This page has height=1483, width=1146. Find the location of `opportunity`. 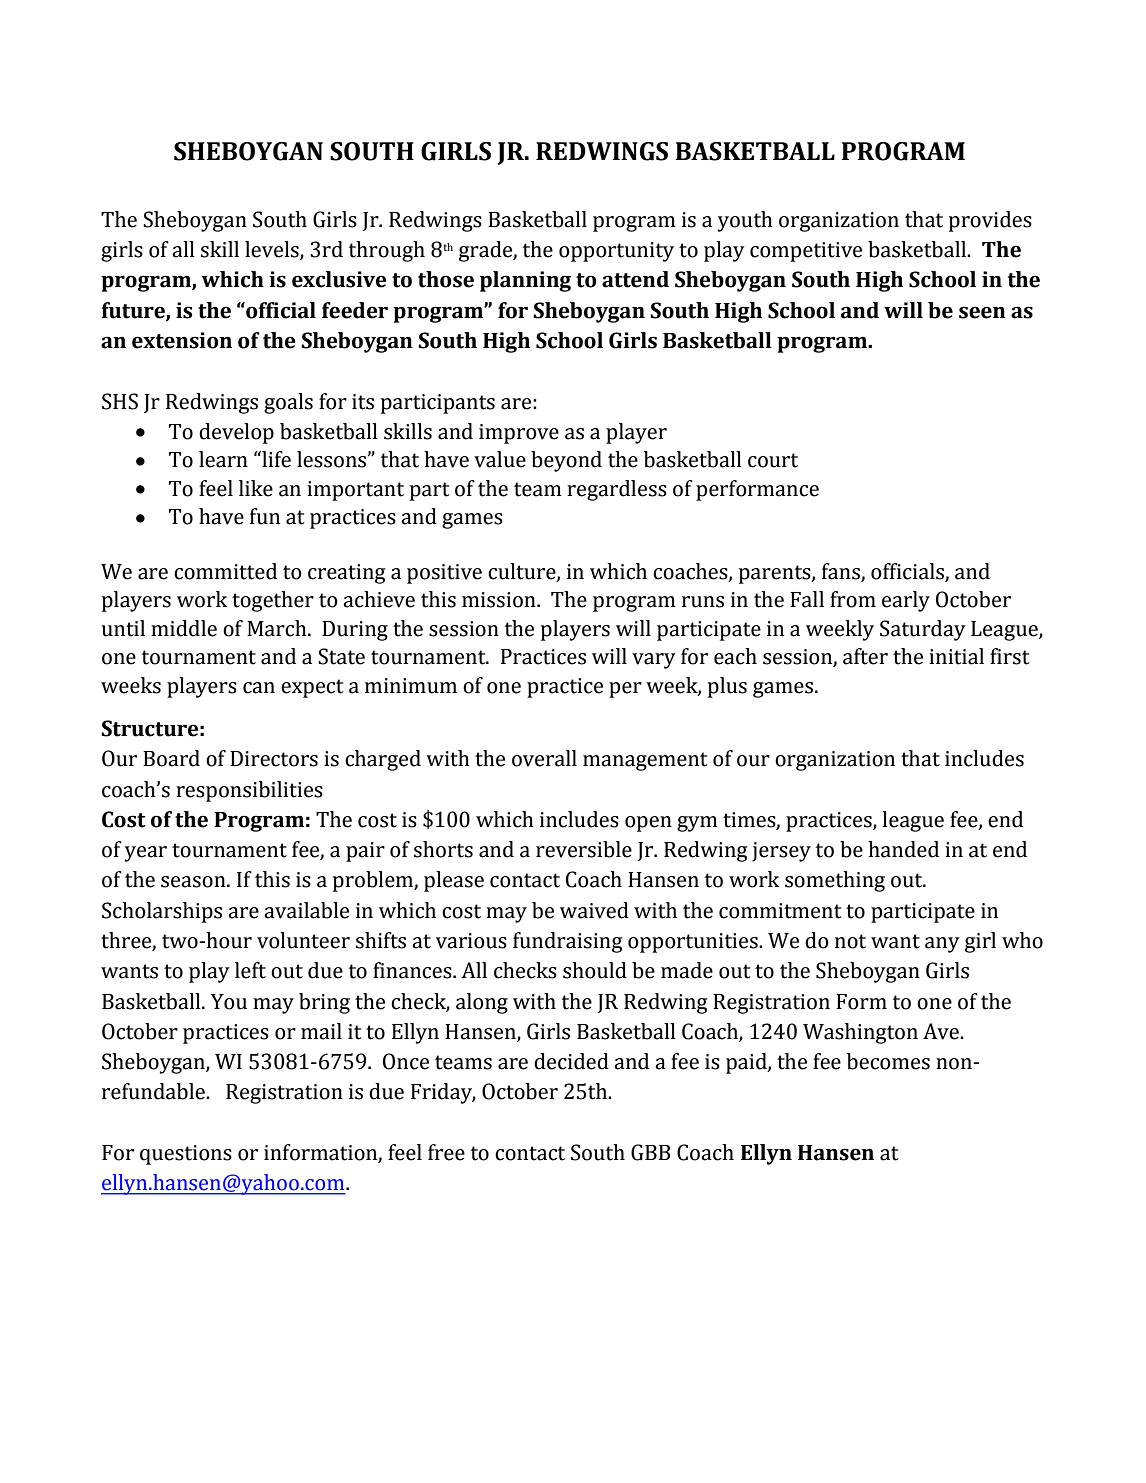

opportunity is located at coordinates (616, 252).
